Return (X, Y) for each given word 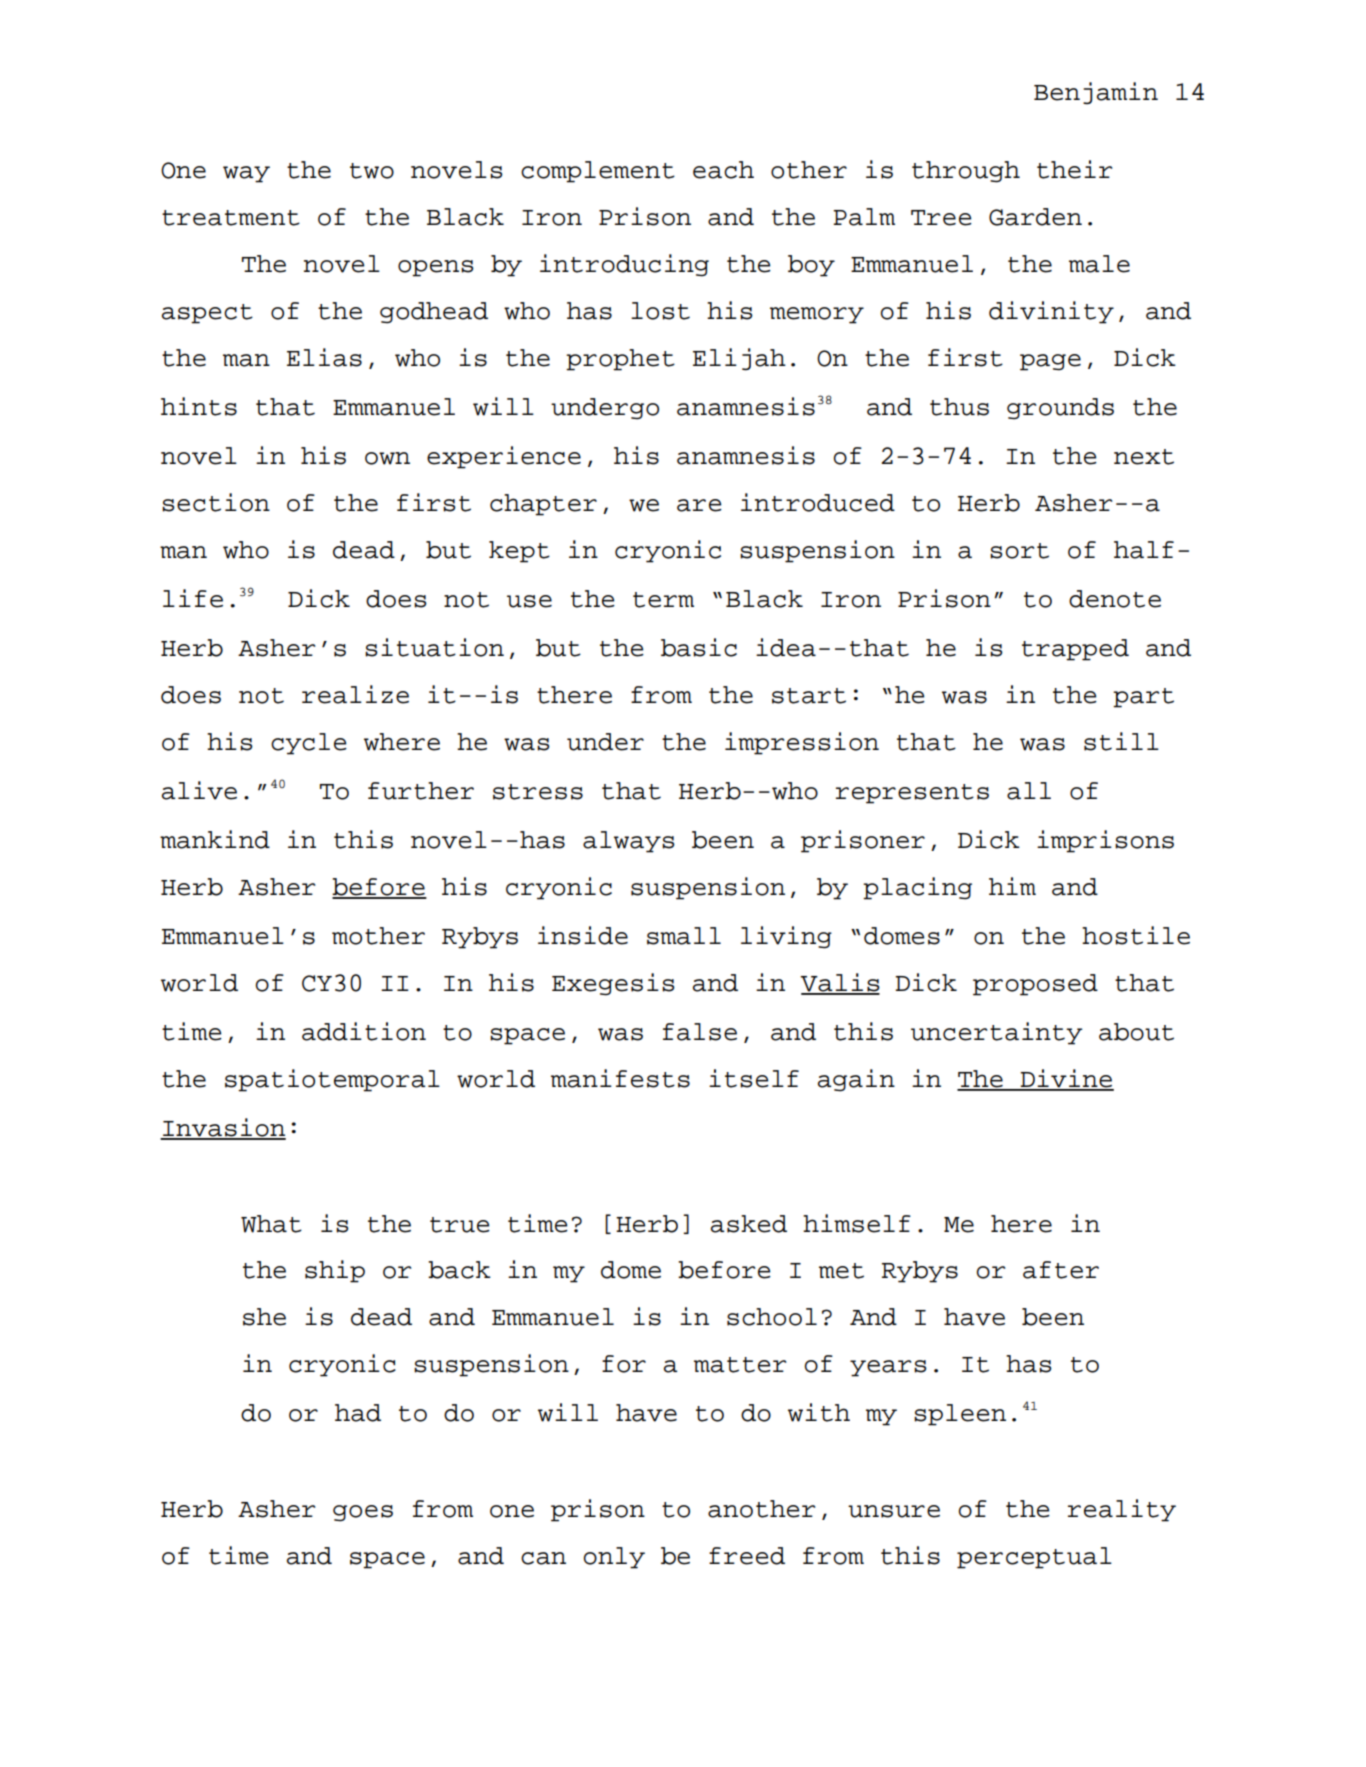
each (723, 170)
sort (1019, 551)
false (700, 1032)
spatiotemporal (332, 1080)
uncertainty (997, 1033)
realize (355, 694)
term (663, 600)
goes (363, 1513)
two (372, 171)
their (1074, 169)
